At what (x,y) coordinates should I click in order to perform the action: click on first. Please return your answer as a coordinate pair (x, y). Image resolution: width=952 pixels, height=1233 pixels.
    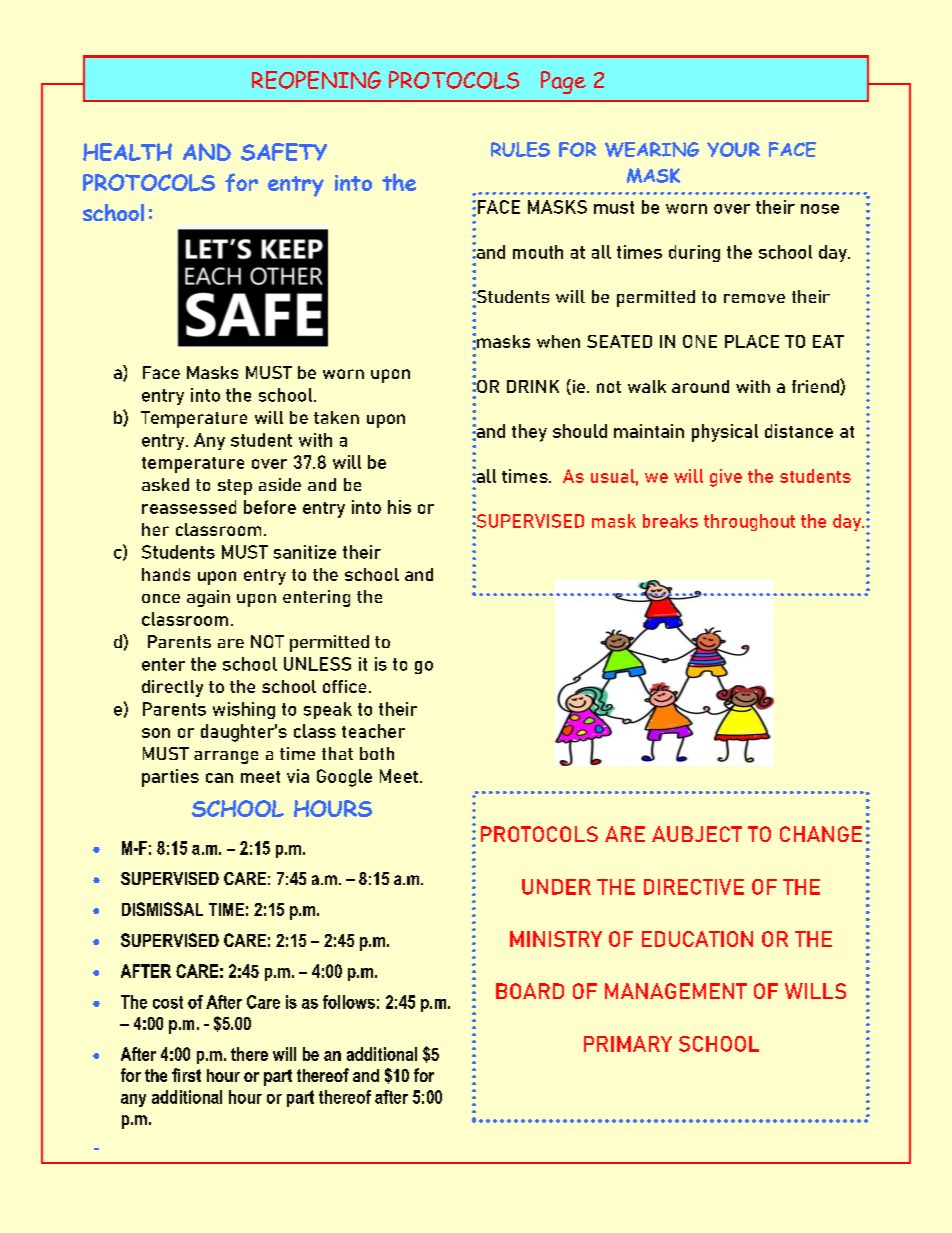
    Looking at the image, I should click on (186, 1075).
